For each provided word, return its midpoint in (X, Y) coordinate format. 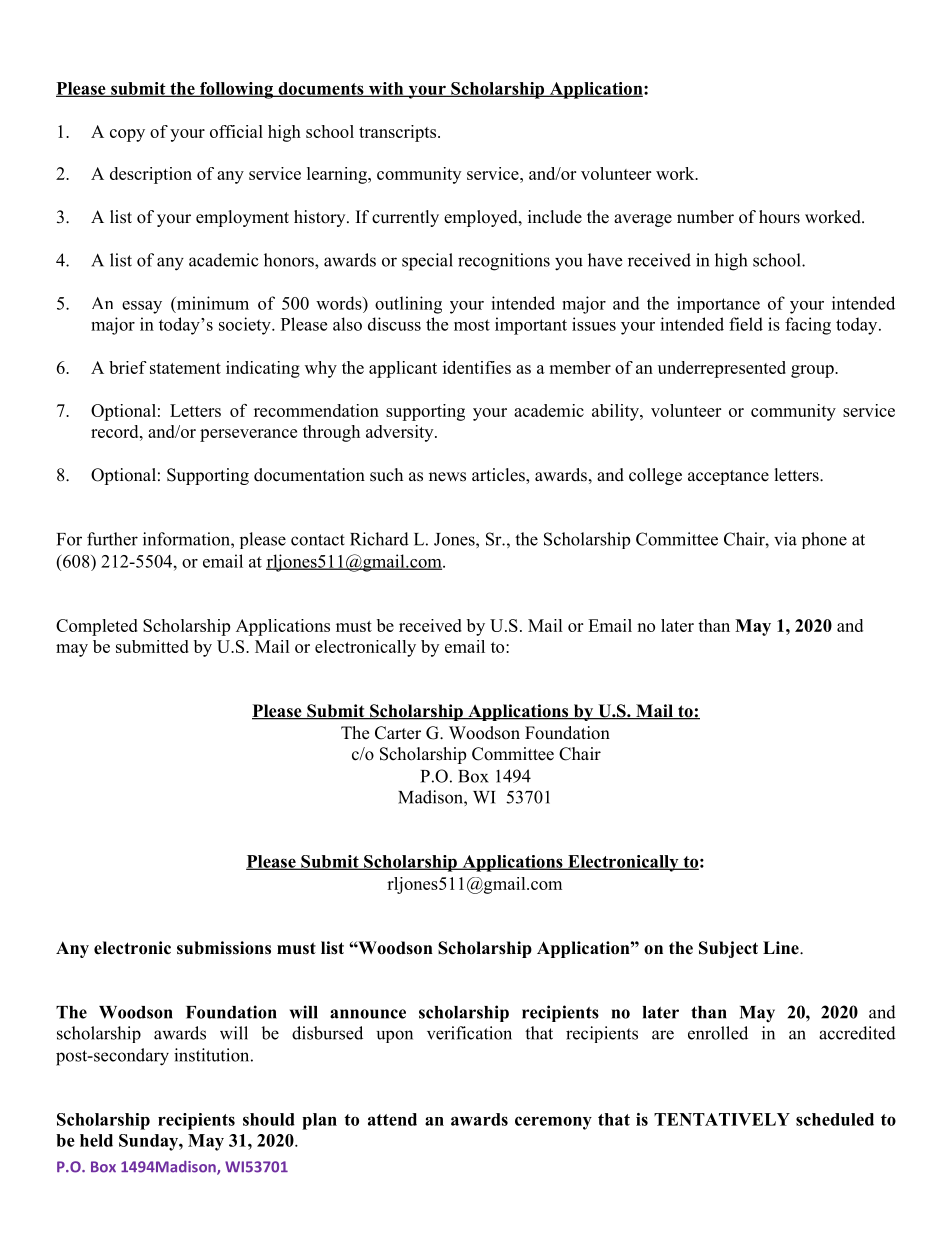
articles (499, 476)
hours (779, 217)
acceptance (728, 477)
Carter (398, 733)
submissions (224, 948)
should (269, 1119)
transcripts (397, 133)
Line (782, 948)
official (236, 131)
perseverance (248, 435)
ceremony (553, 1123)
